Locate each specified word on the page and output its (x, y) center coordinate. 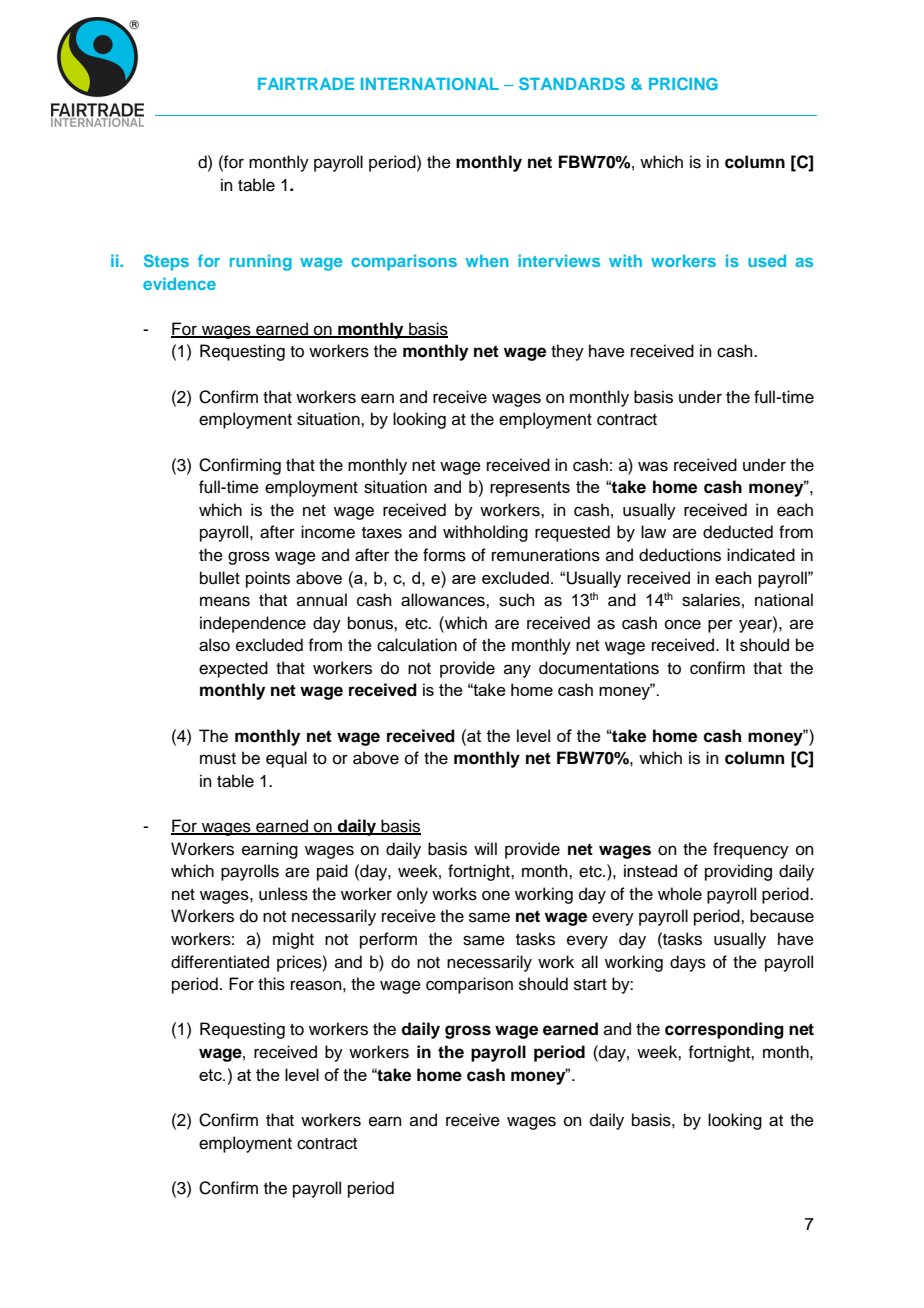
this (271, 984)
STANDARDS (572, 83)
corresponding (724, 1030)
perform (388, 940)
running (261, 262)
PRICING (683, 83)
